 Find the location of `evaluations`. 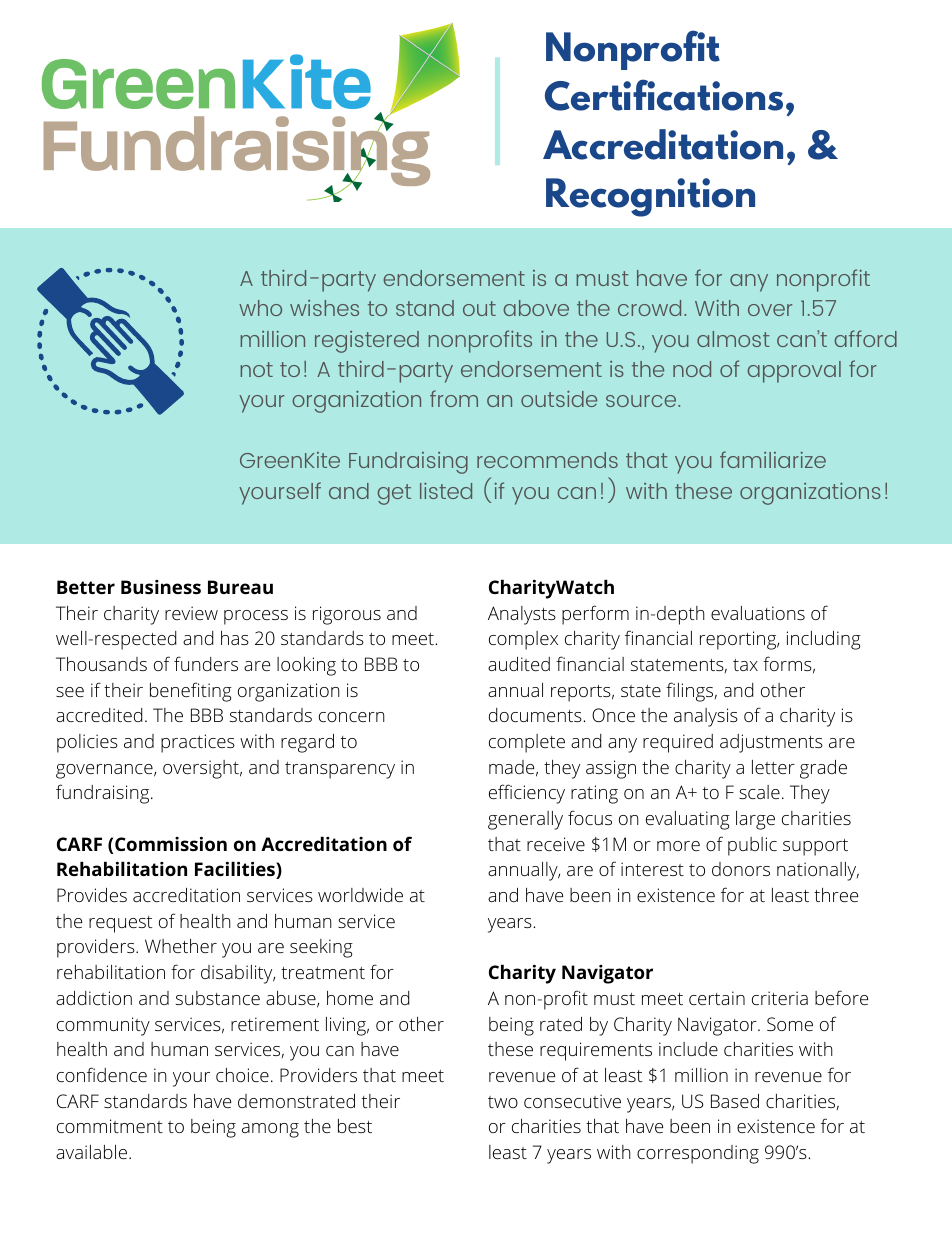

evaluations is located at coordinates (758, 613).
